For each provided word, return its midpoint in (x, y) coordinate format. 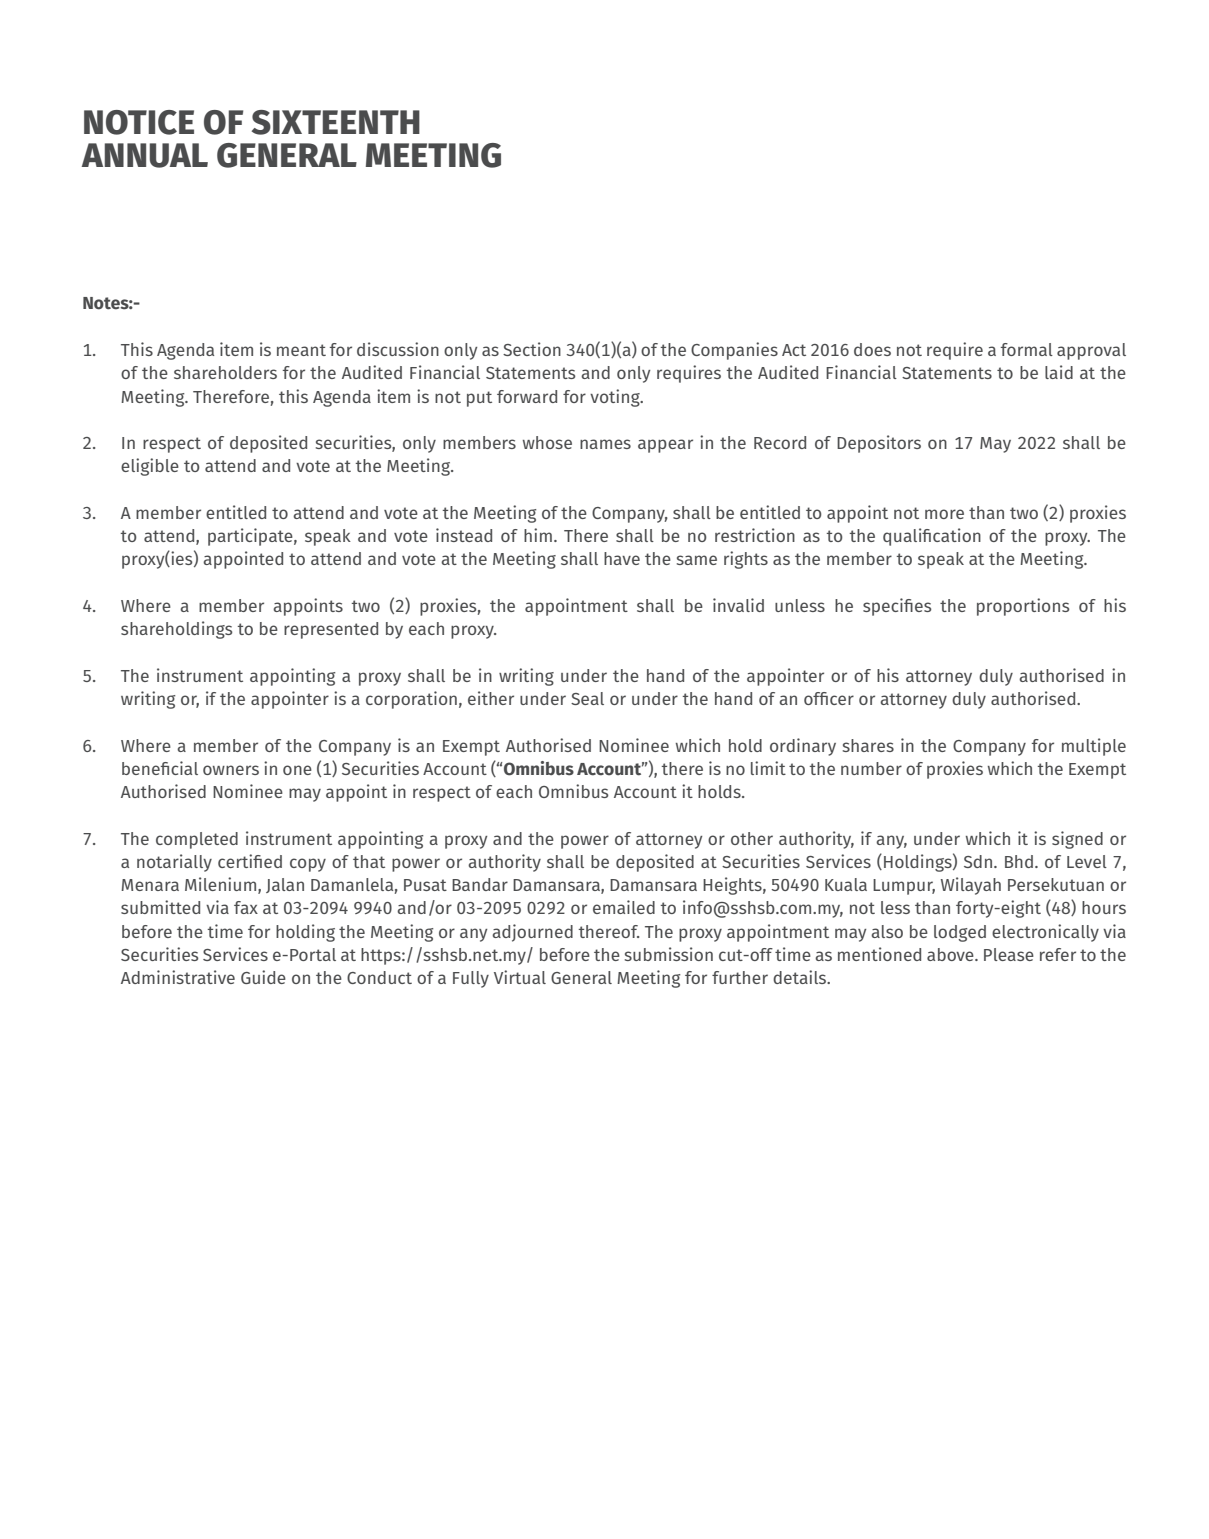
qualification (932, 537)
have (622, 558)
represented (331, 630)
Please (1009, 954)
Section (532, 349)
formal (1027, 349)
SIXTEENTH (336, 122)
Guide (263, 977)
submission (669, 954)
